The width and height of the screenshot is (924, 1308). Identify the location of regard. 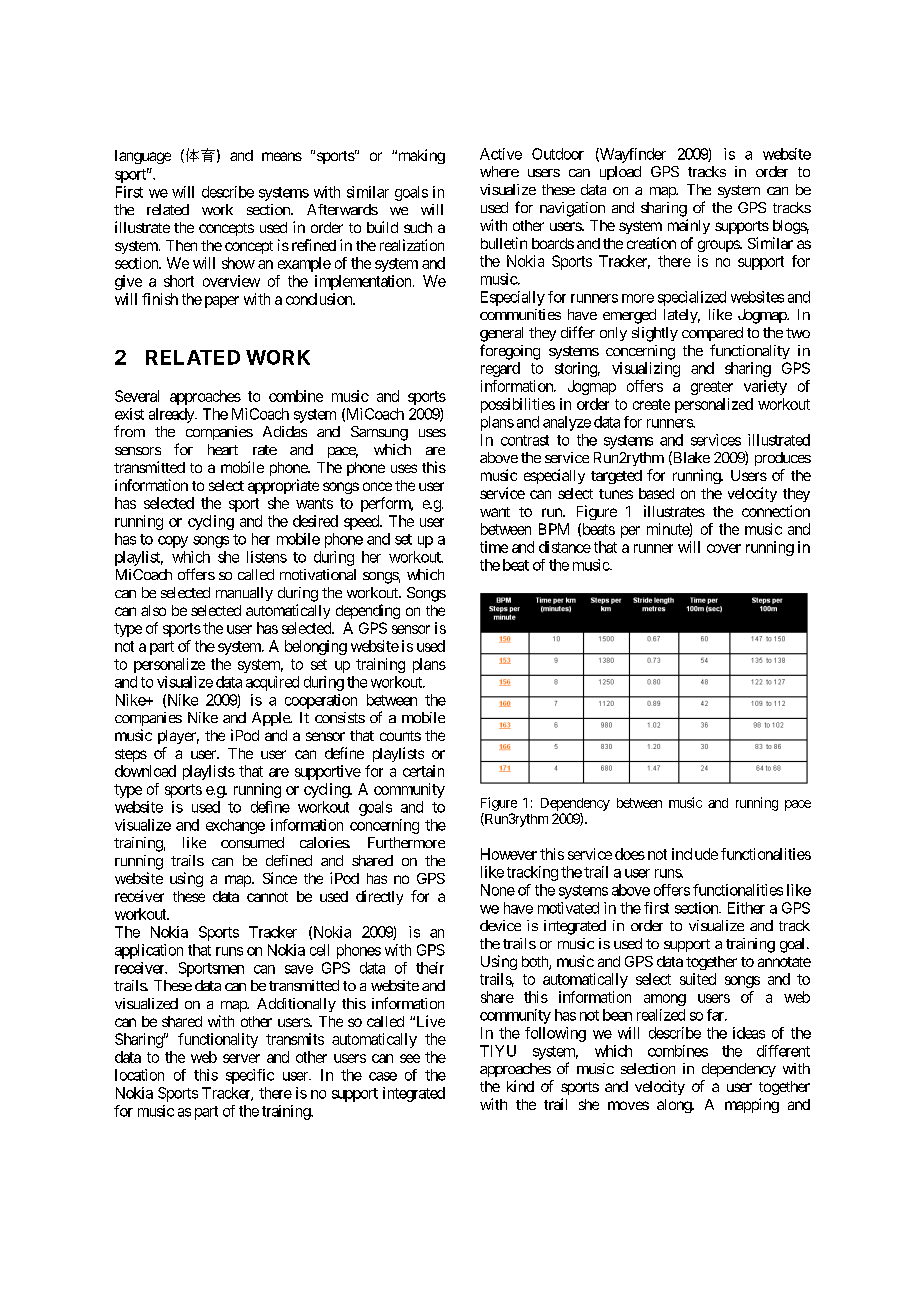
(500, 369).
